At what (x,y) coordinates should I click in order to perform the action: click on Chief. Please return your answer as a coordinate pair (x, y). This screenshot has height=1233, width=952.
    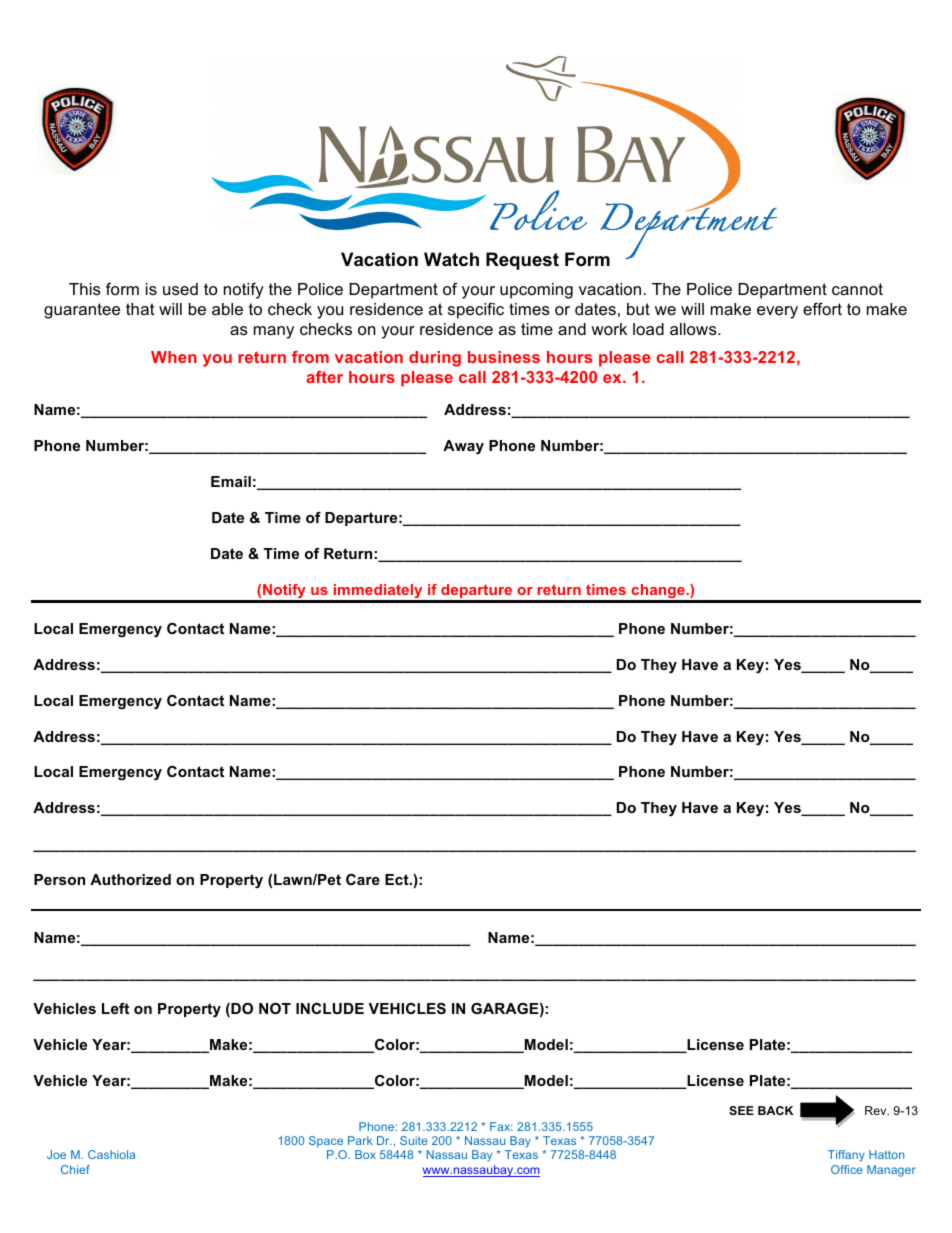
    Looking at the image, I should click on (75, 1169).
